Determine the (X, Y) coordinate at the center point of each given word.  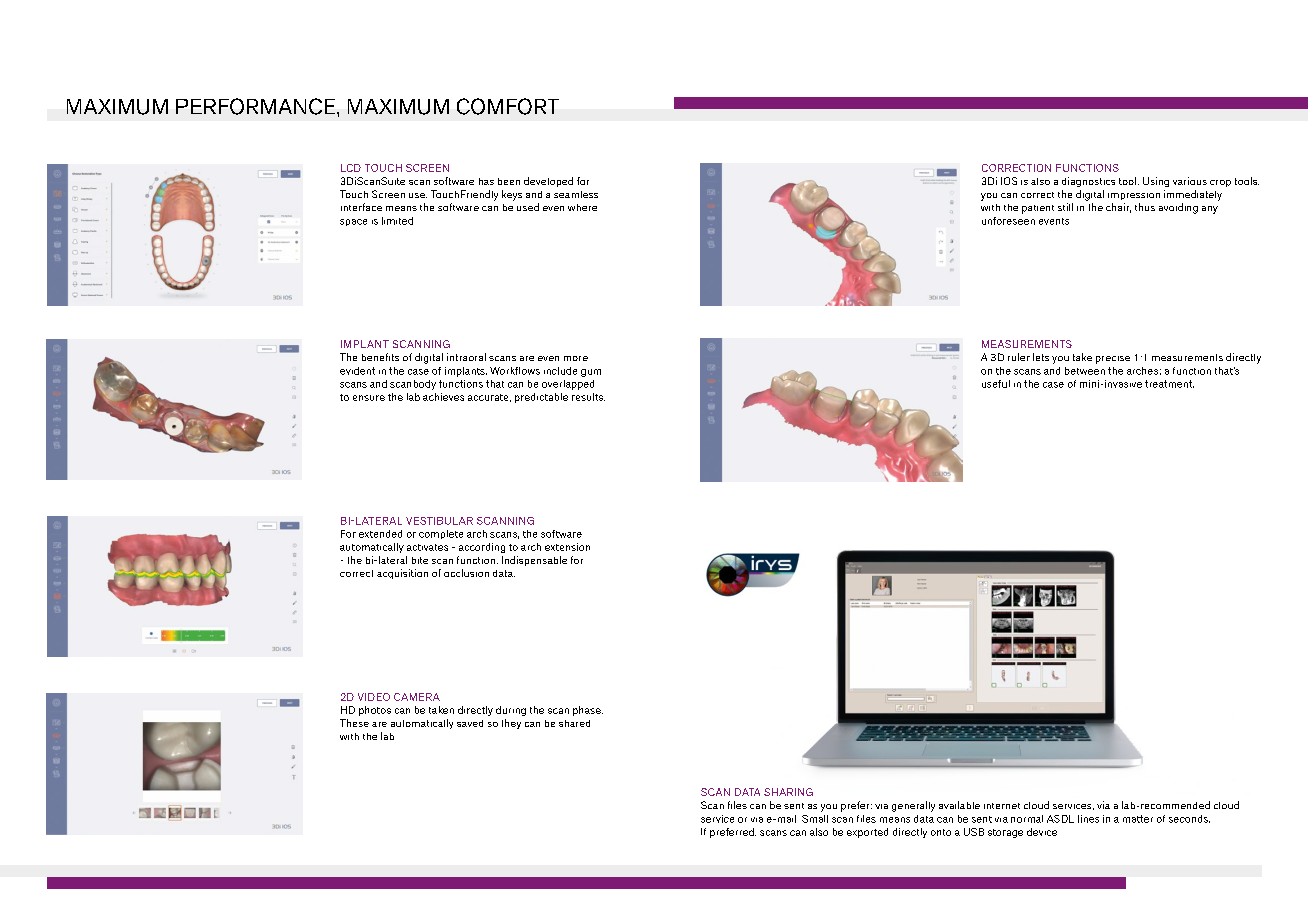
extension (567, 547)
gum (591, 373)
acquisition (402, 574)
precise (1113, 360)
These (354, 723)
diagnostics (1088, 182)
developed (548, 182)
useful (996, 384)
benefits (380, 357)
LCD (351, 168)
